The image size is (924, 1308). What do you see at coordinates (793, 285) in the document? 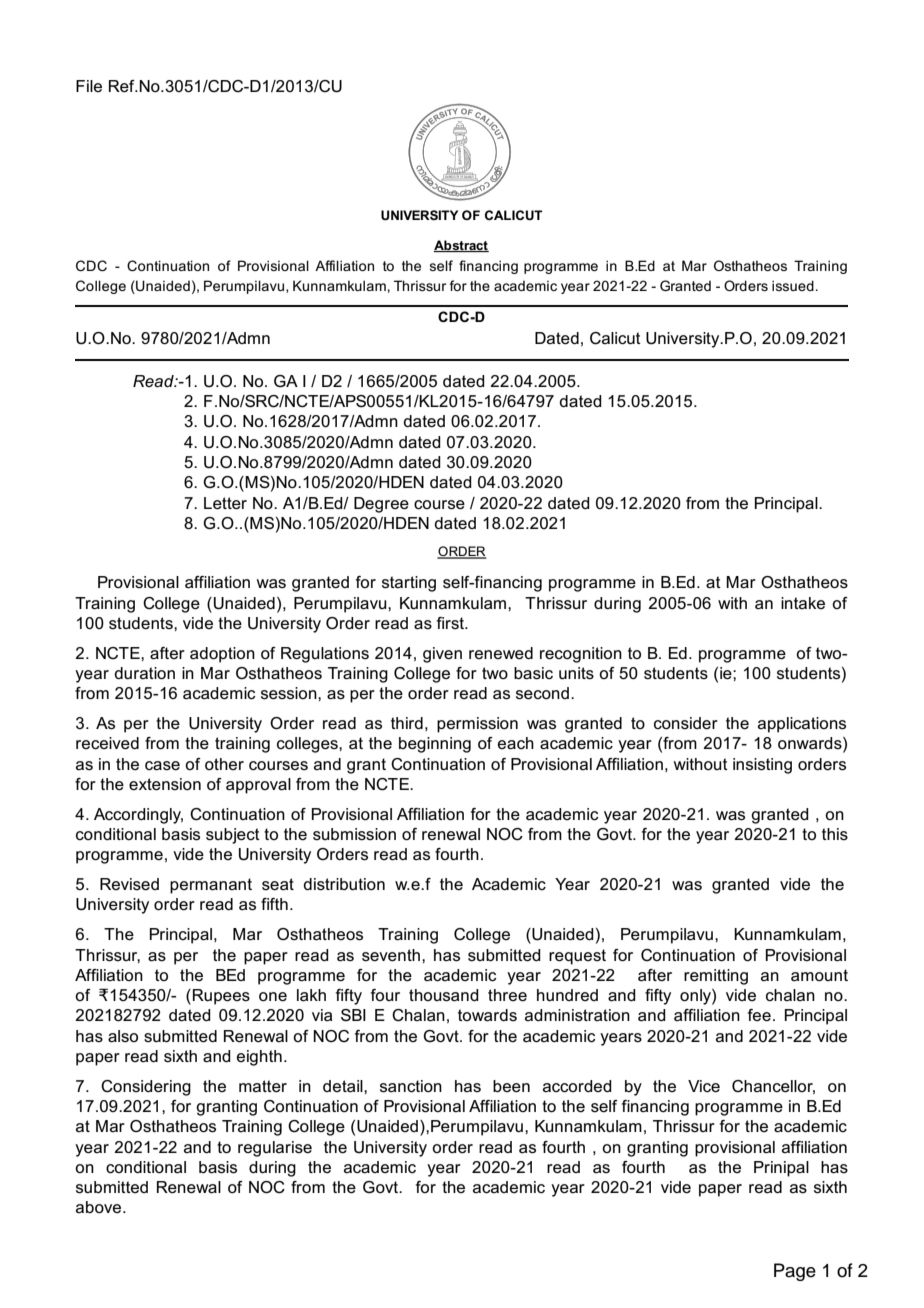
I see `issued` at bounding box center [793, 285].
